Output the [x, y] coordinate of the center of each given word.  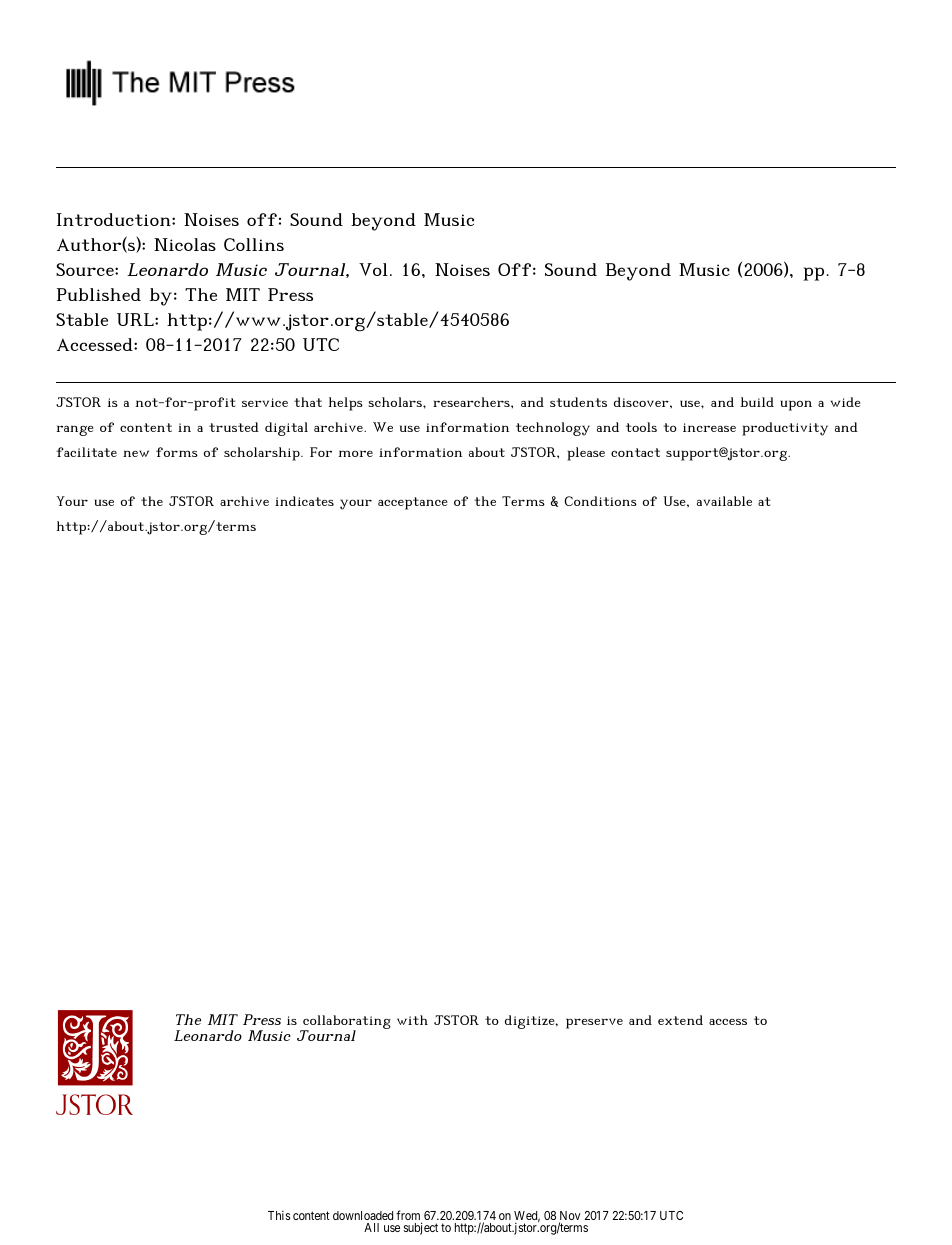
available [724, 501]
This [279, 1215]
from [409, 1216]
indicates [304, 501]
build [757, 402]
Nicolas [185, 244]
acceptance [413, 503]
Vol [373, 269]
